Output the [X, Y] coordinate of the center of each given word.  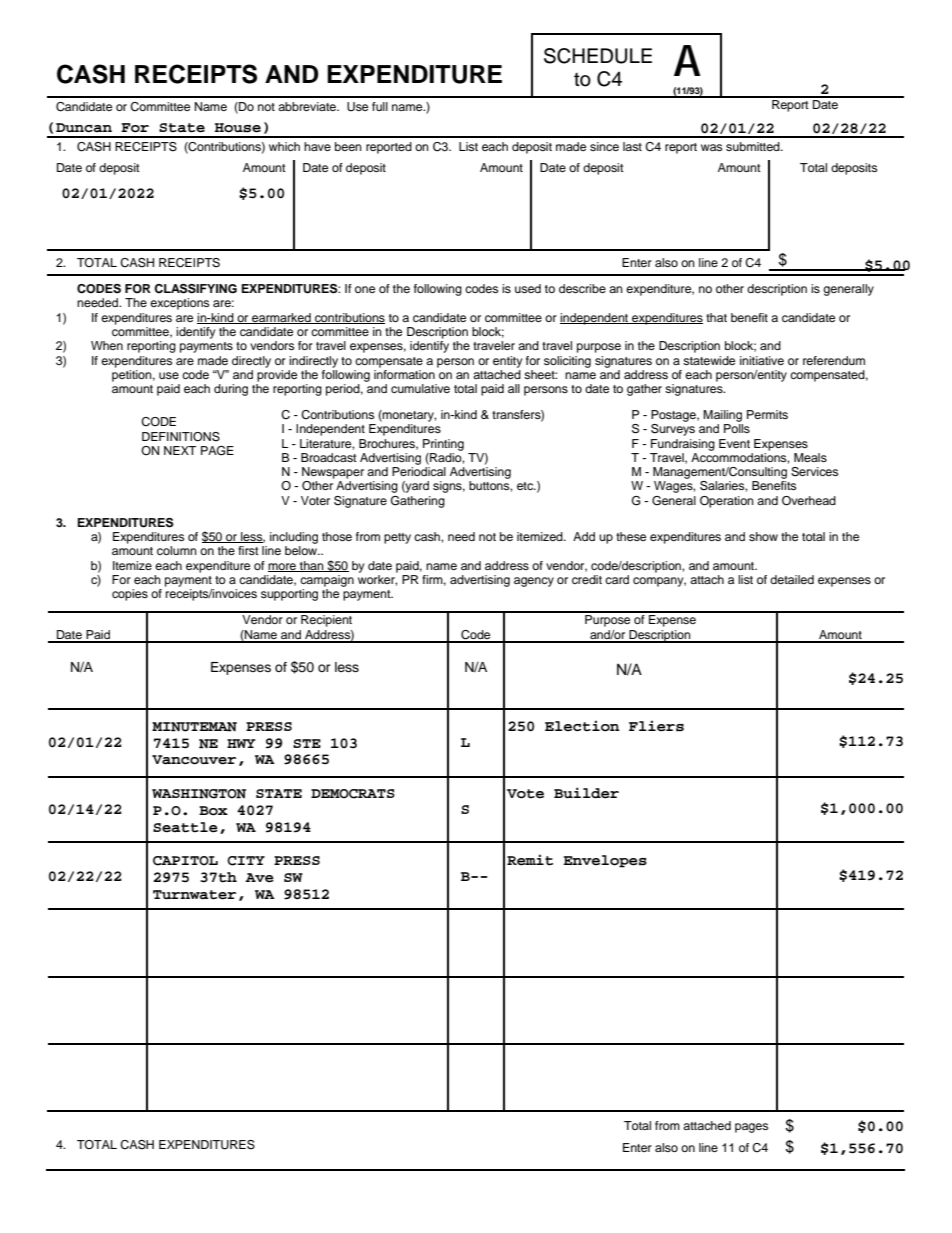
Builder [586, 793]
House [238, 128]
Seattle [185, 827]
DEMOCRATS [353, 794]
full [380, 106]
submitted [754, 146]
